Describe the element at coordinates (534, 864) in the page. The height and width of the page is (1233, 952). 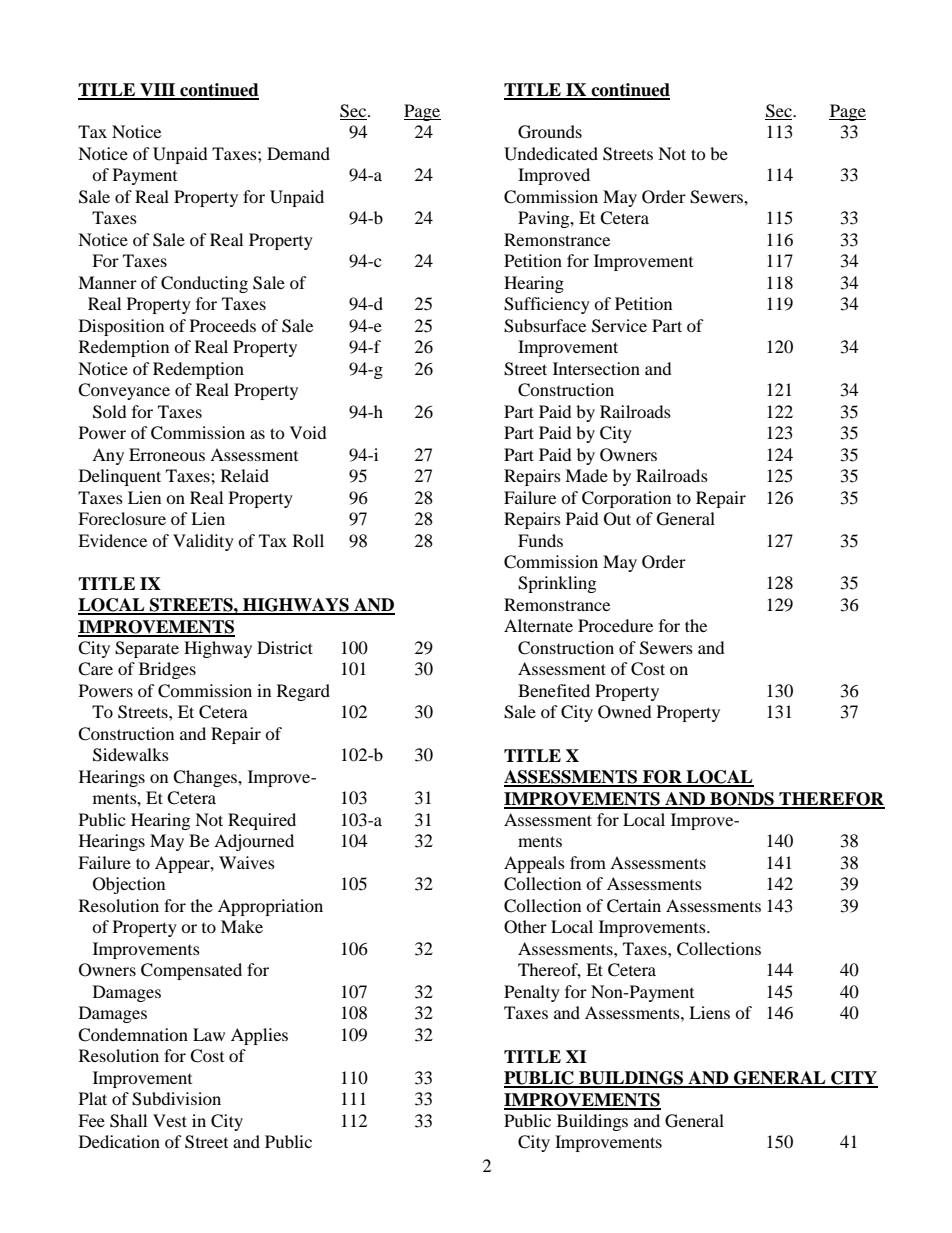
I see `Appeals` at that location.
